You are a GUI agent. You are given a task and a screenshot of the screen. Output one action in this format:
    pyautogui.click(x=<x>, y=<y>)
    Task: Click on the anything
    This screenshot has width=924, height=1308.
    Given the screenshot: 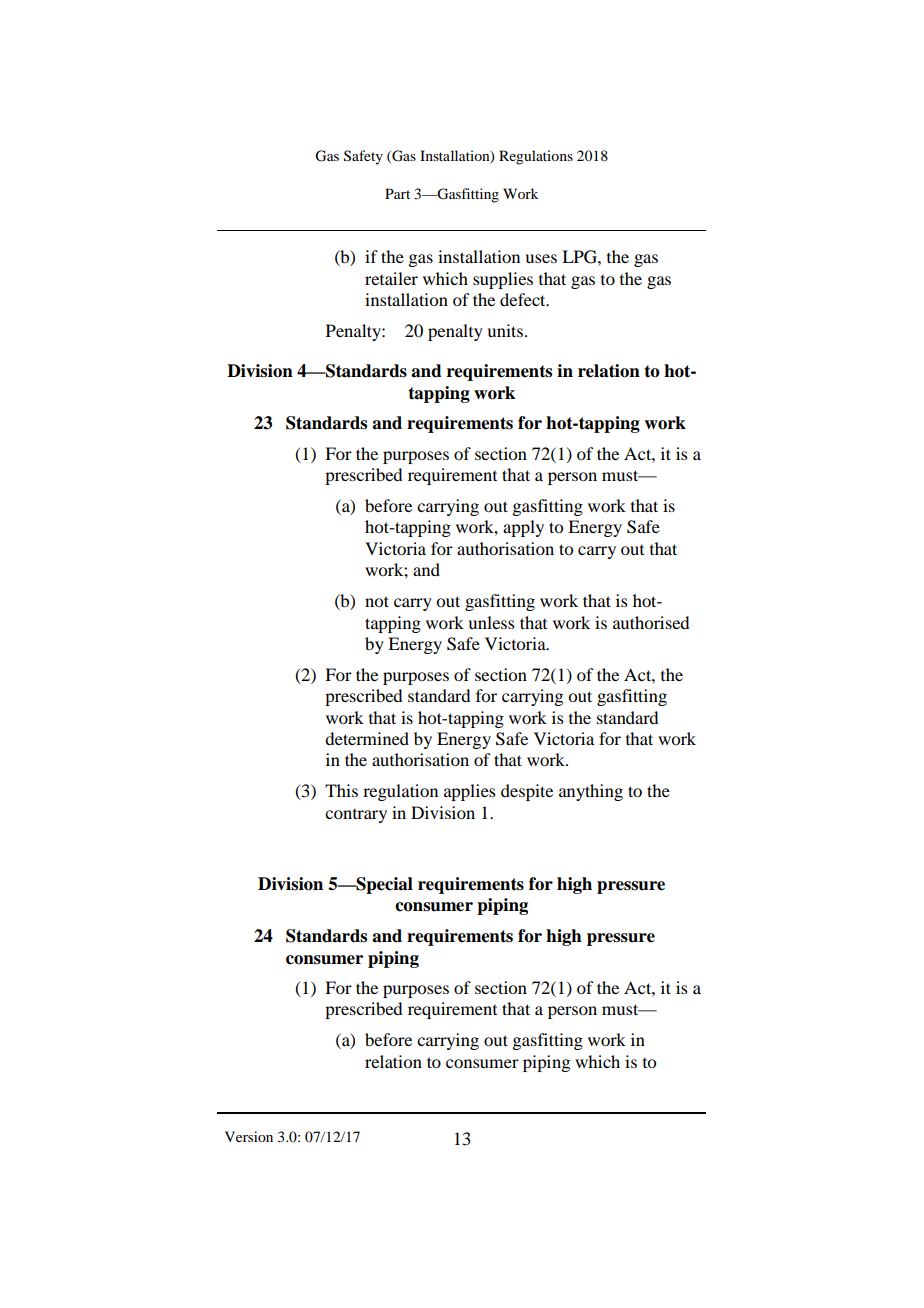 What is the action you would take?
    pyautogui.click(x=591, y=792)
